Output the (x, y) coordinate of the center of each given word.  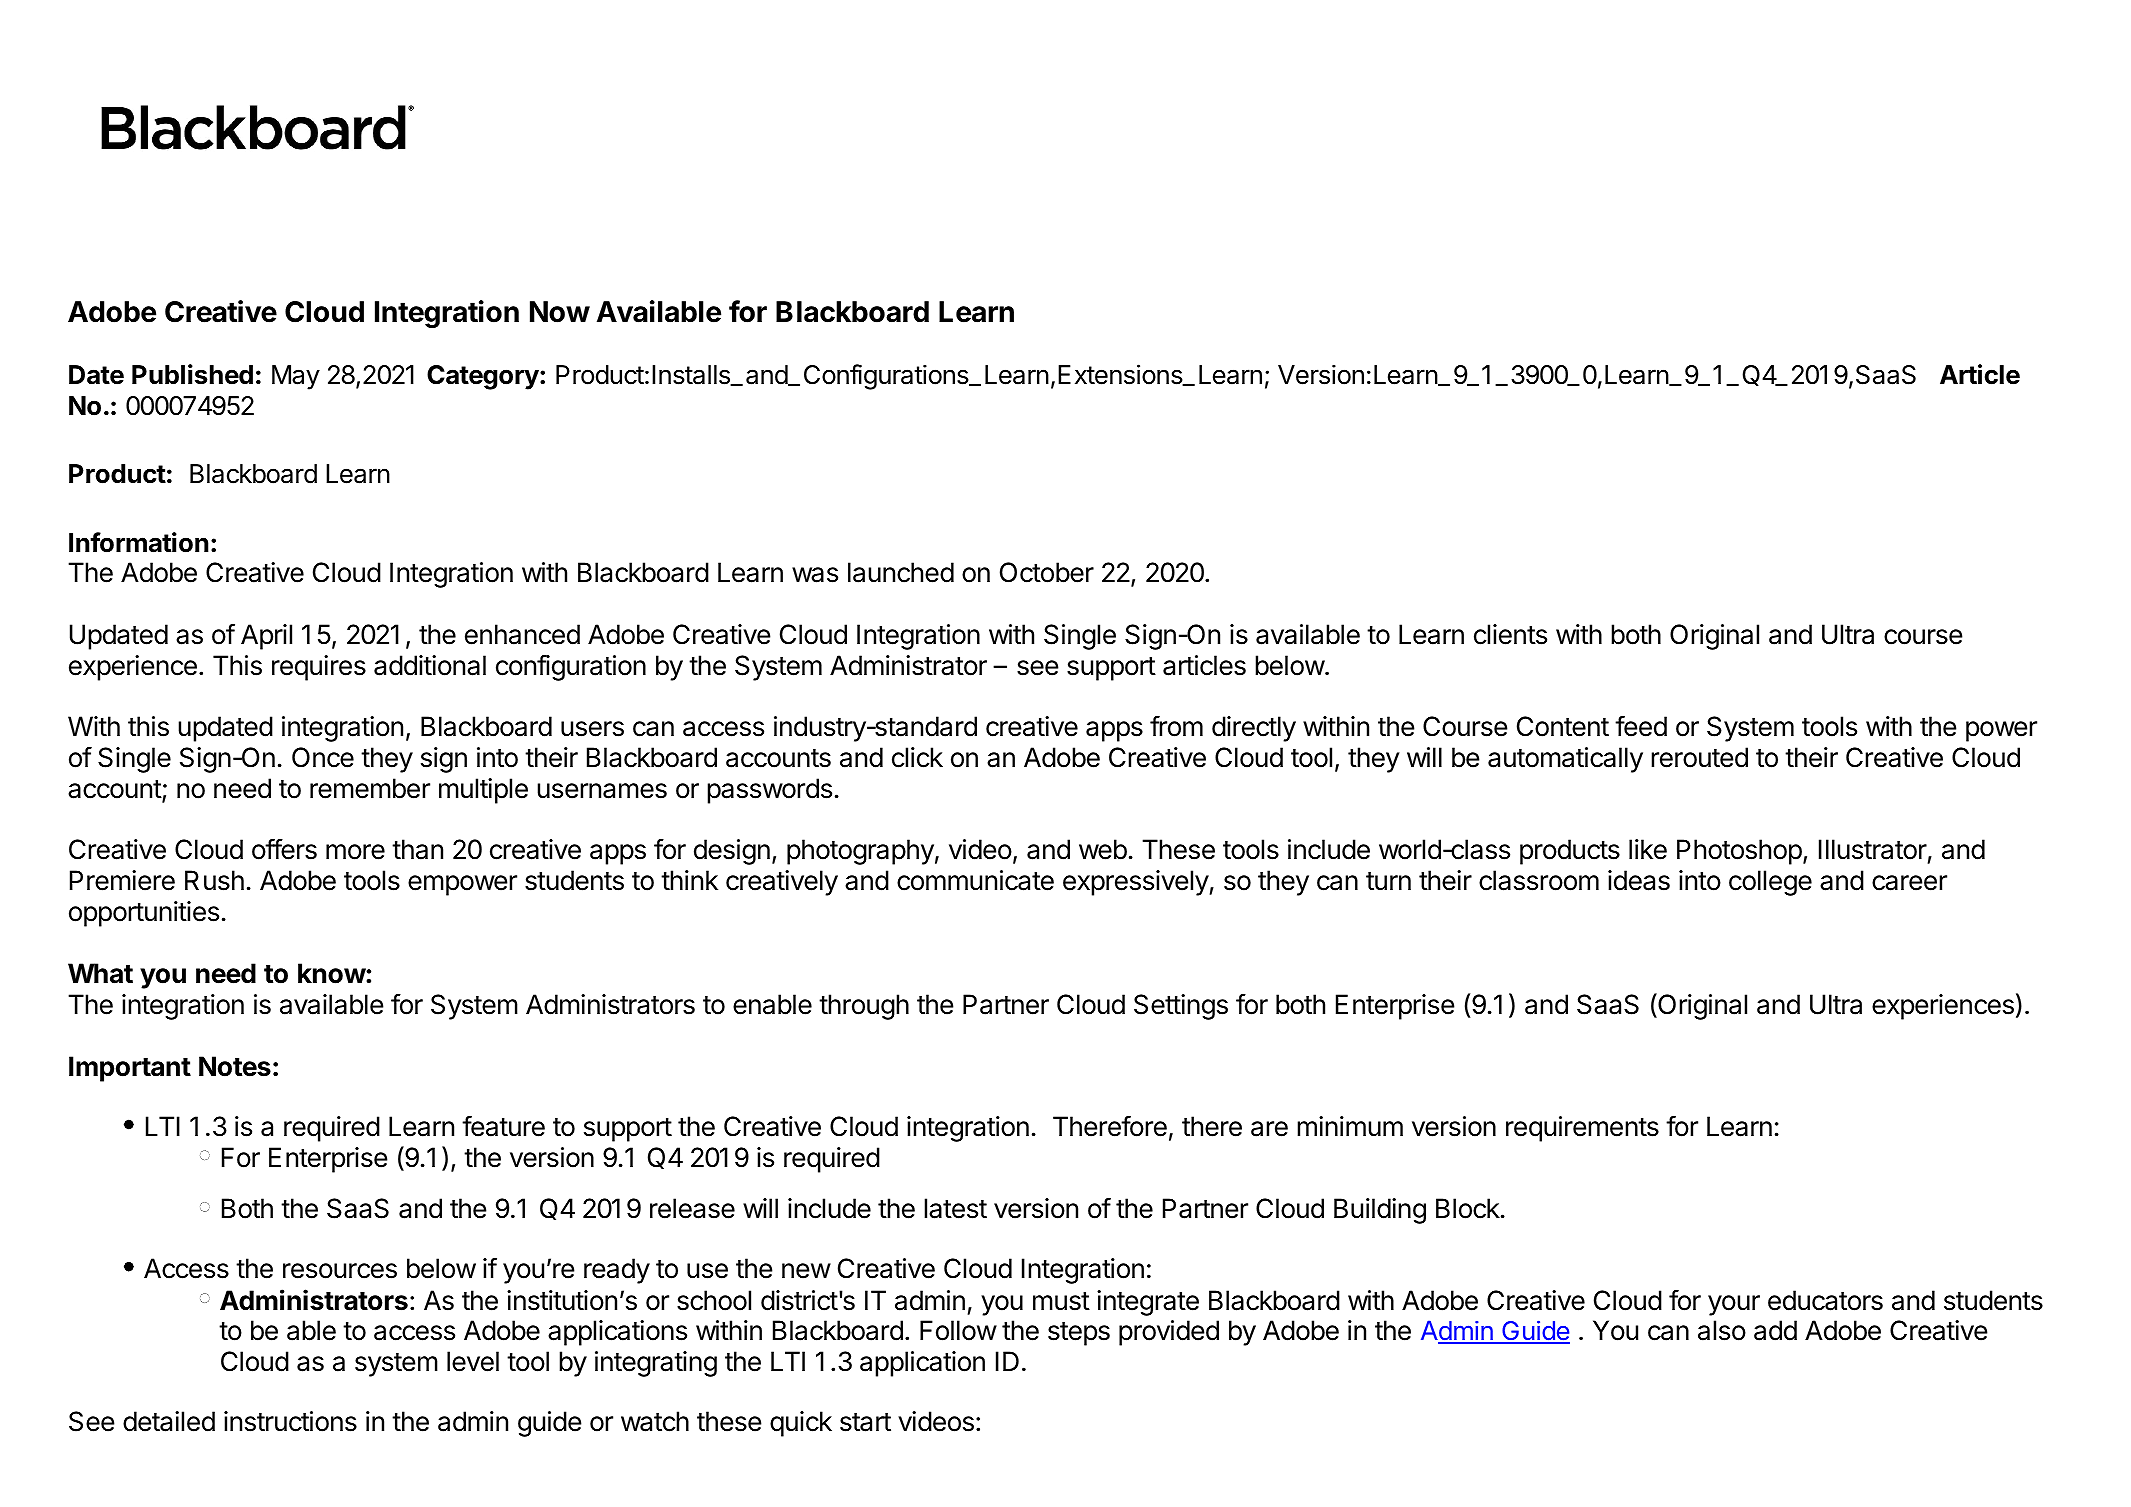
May (296, 377)
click (917, 757)
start (865, 1422)
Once (323, 757)
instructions (290, 1421)
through (864, 1007)
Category (484, 377)
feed (1641, 726)
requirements (1582, 1129)
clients (1510, 634)
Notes (235, 1066)
